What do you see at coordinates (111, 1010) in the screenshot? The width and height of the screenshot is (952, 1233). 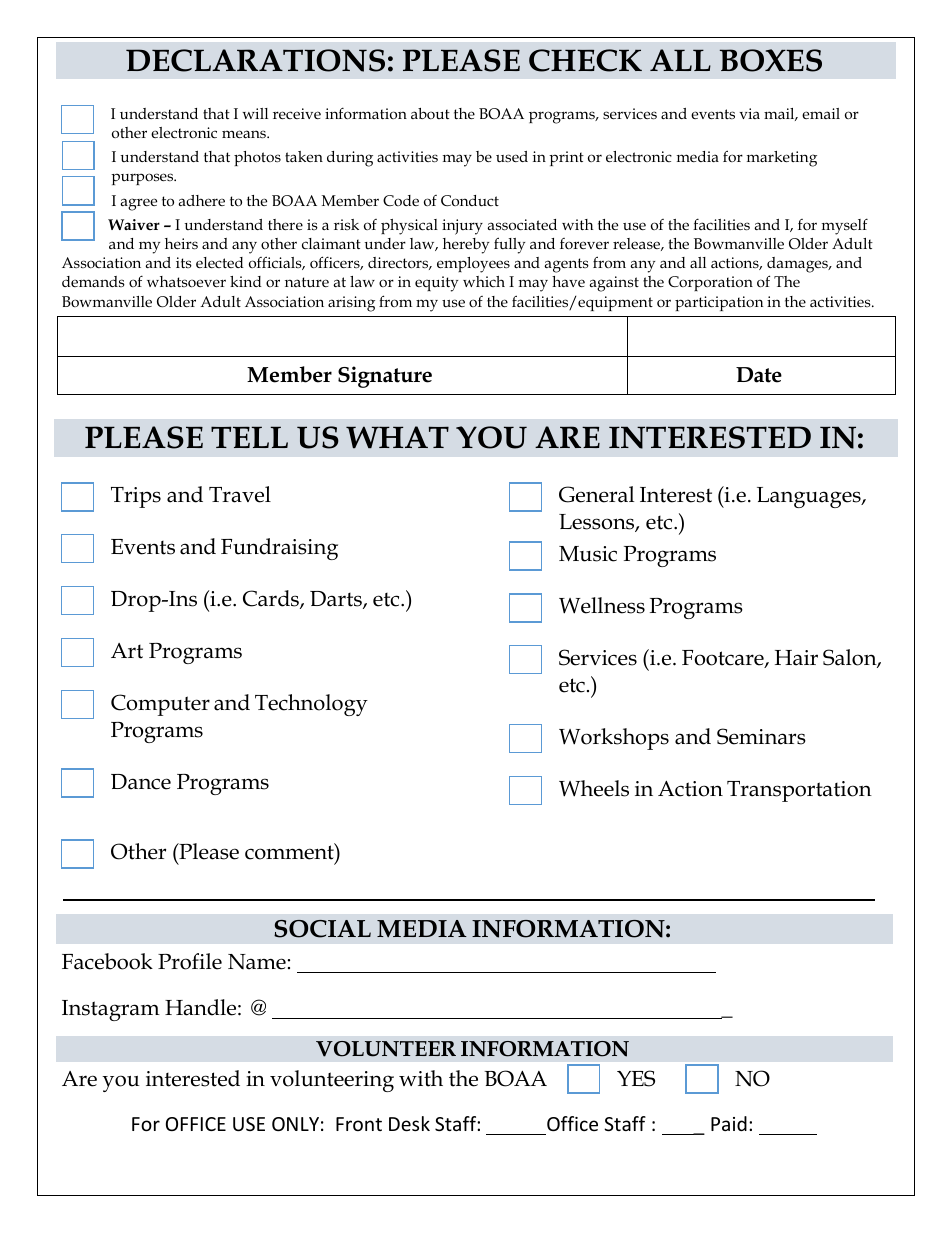 I see `Instagram` at bounding box center [111, 1010].
